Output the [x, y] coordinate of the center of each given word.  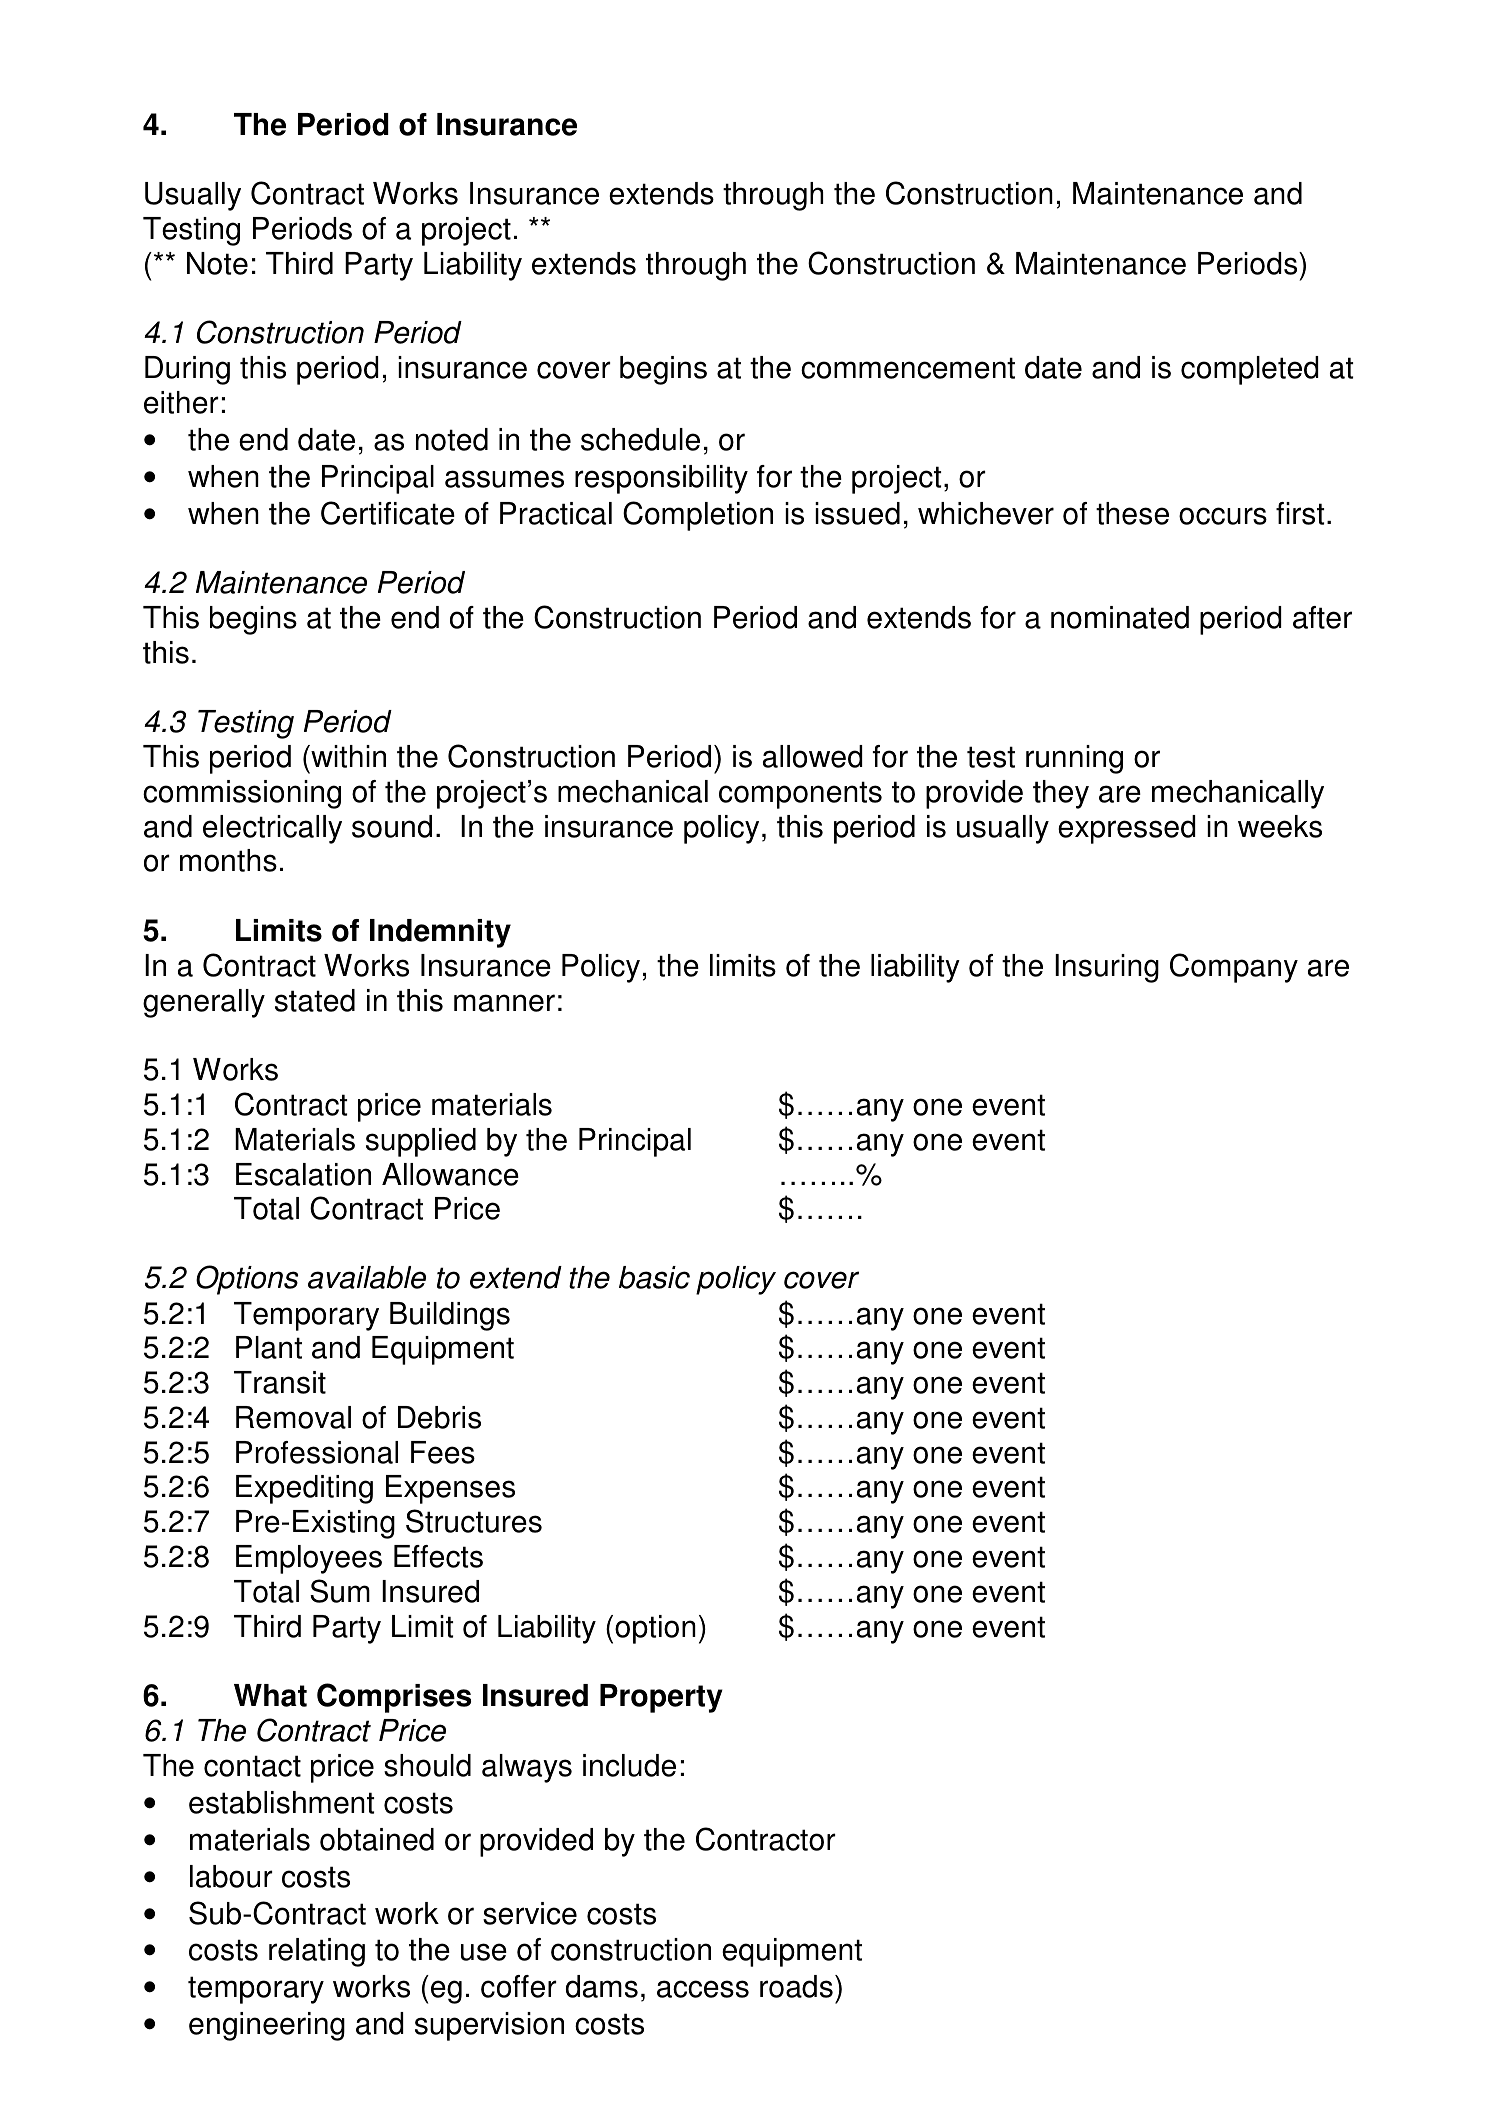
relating [317, 1952]
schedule [640, 439]
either [181, 402]
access [703, 1989]
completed [1250, 370]
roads [796, 1986]
